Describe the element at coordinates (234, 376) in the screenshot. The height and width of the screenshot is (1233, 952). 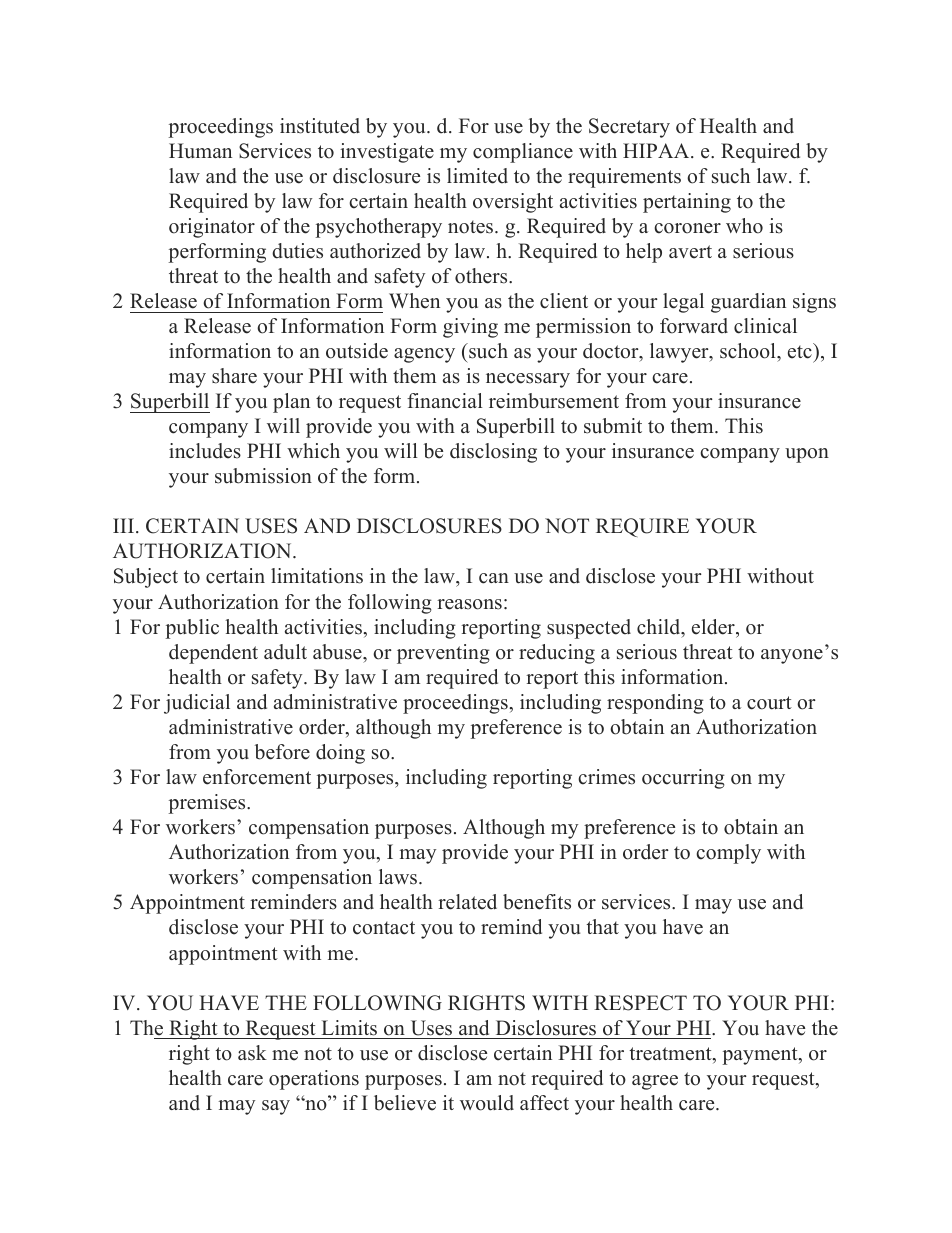
I see `share` at that location.
